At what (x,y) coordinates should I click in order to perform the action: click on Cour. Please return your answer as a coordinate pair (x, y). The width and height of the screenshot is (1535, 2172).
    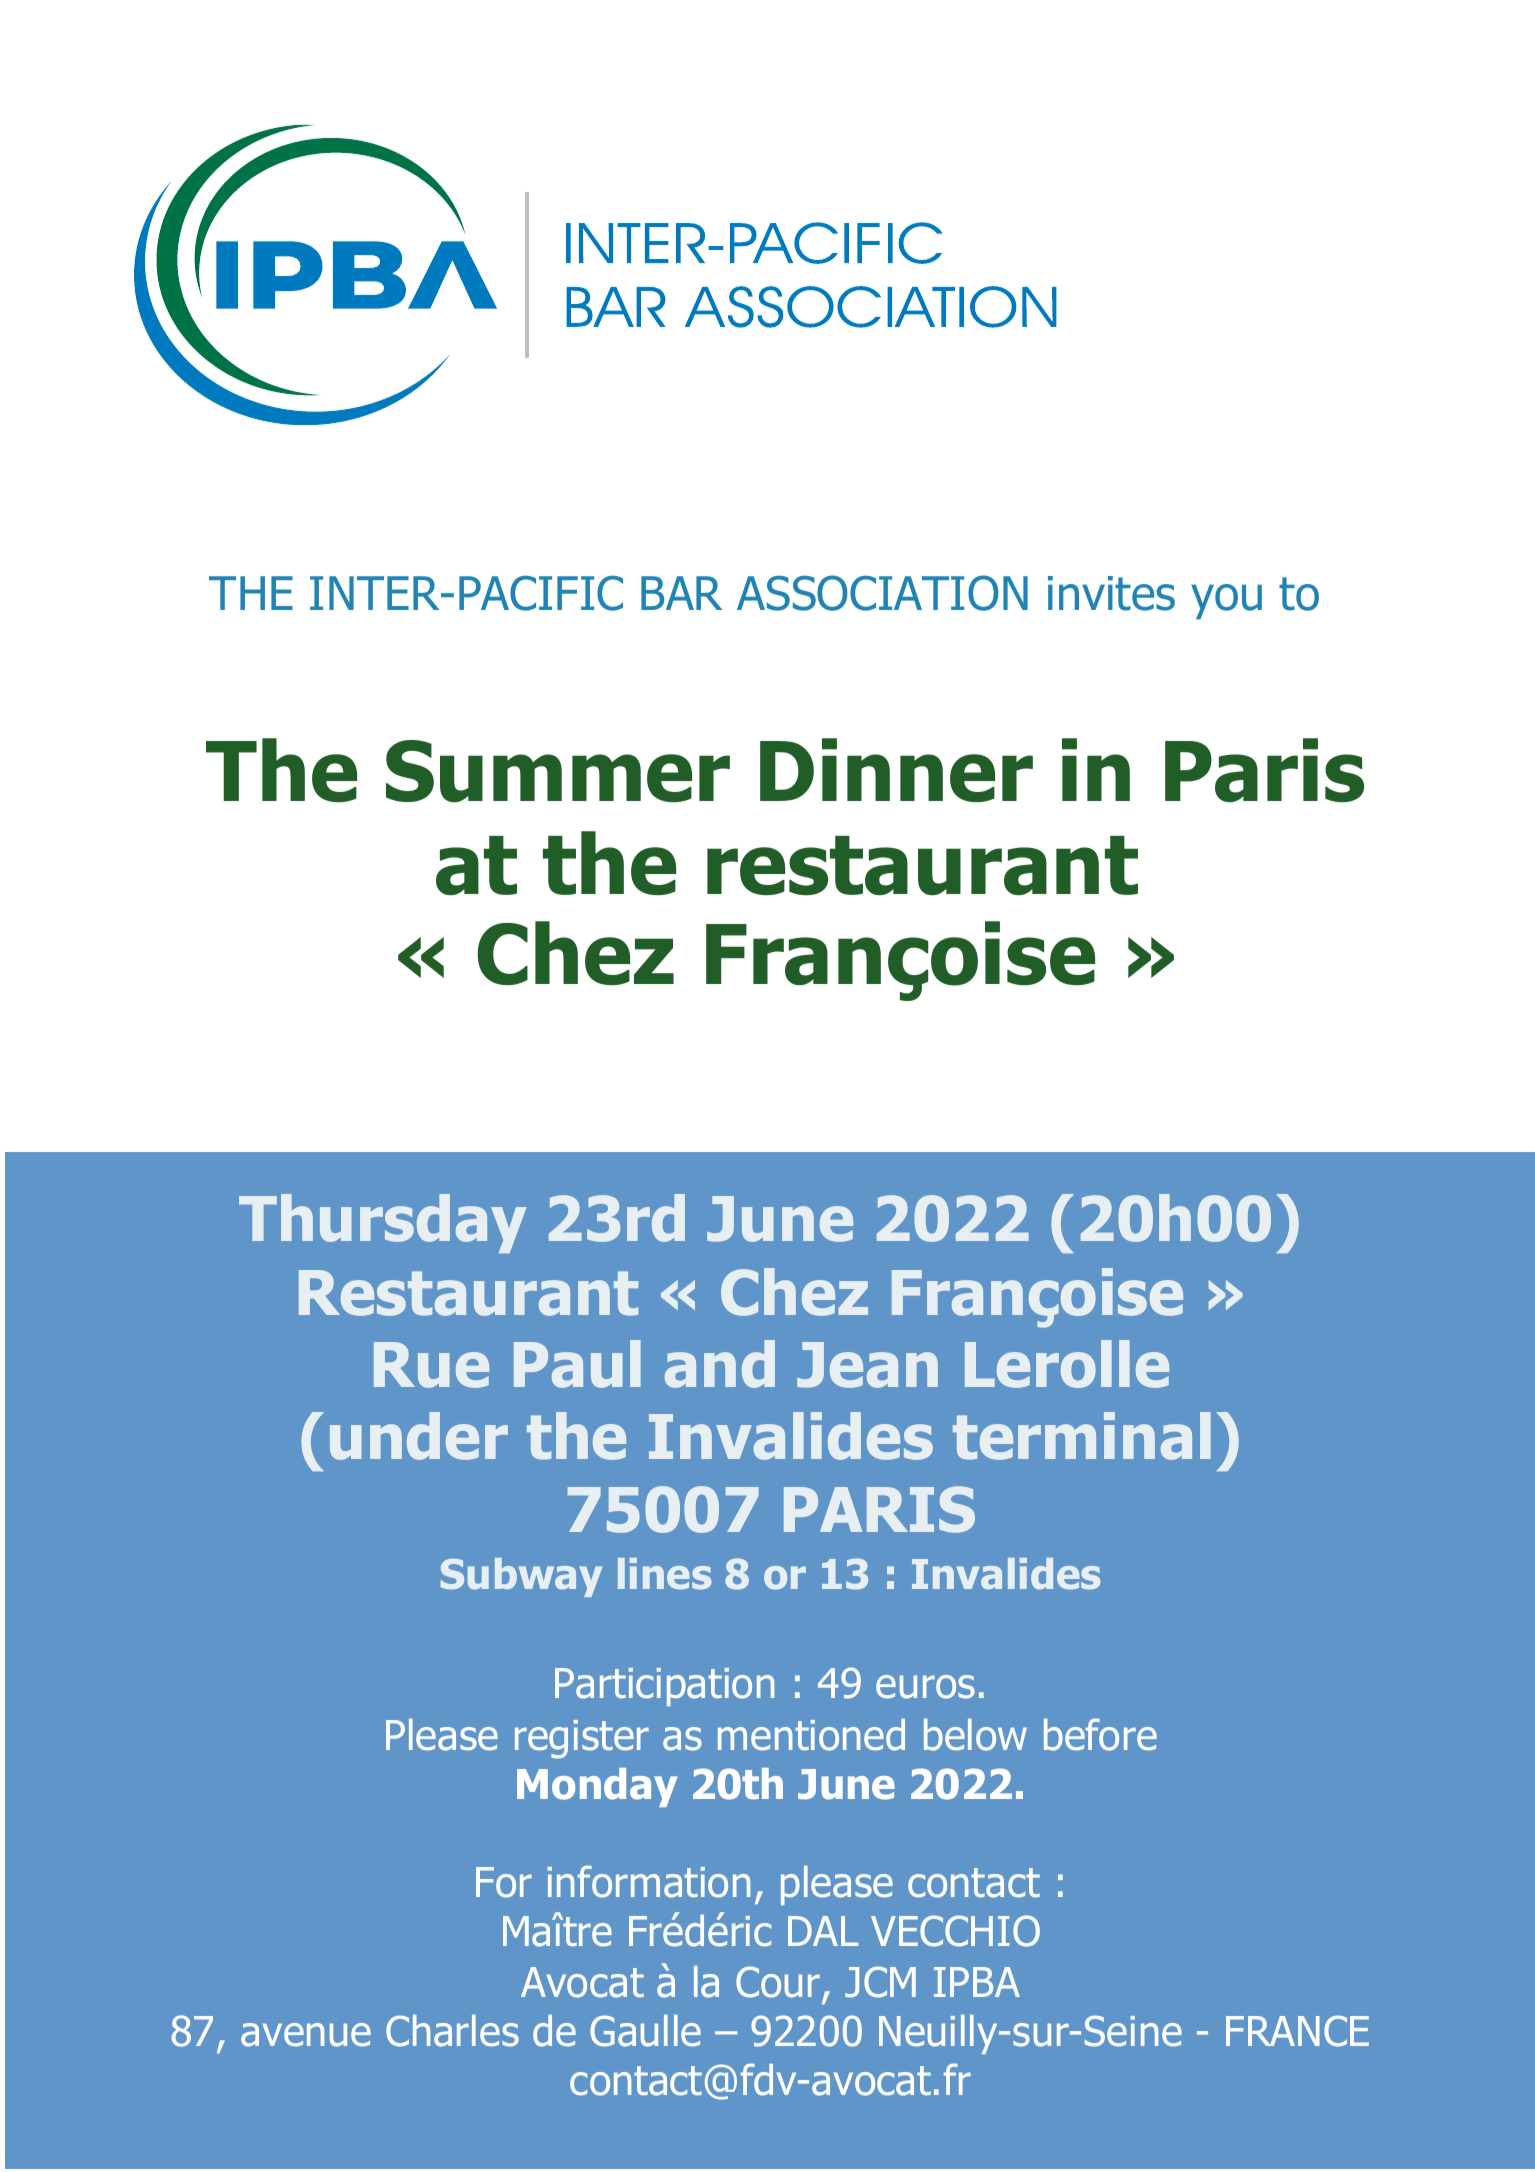
    Looking at the image, I should click on (778, 1982).
